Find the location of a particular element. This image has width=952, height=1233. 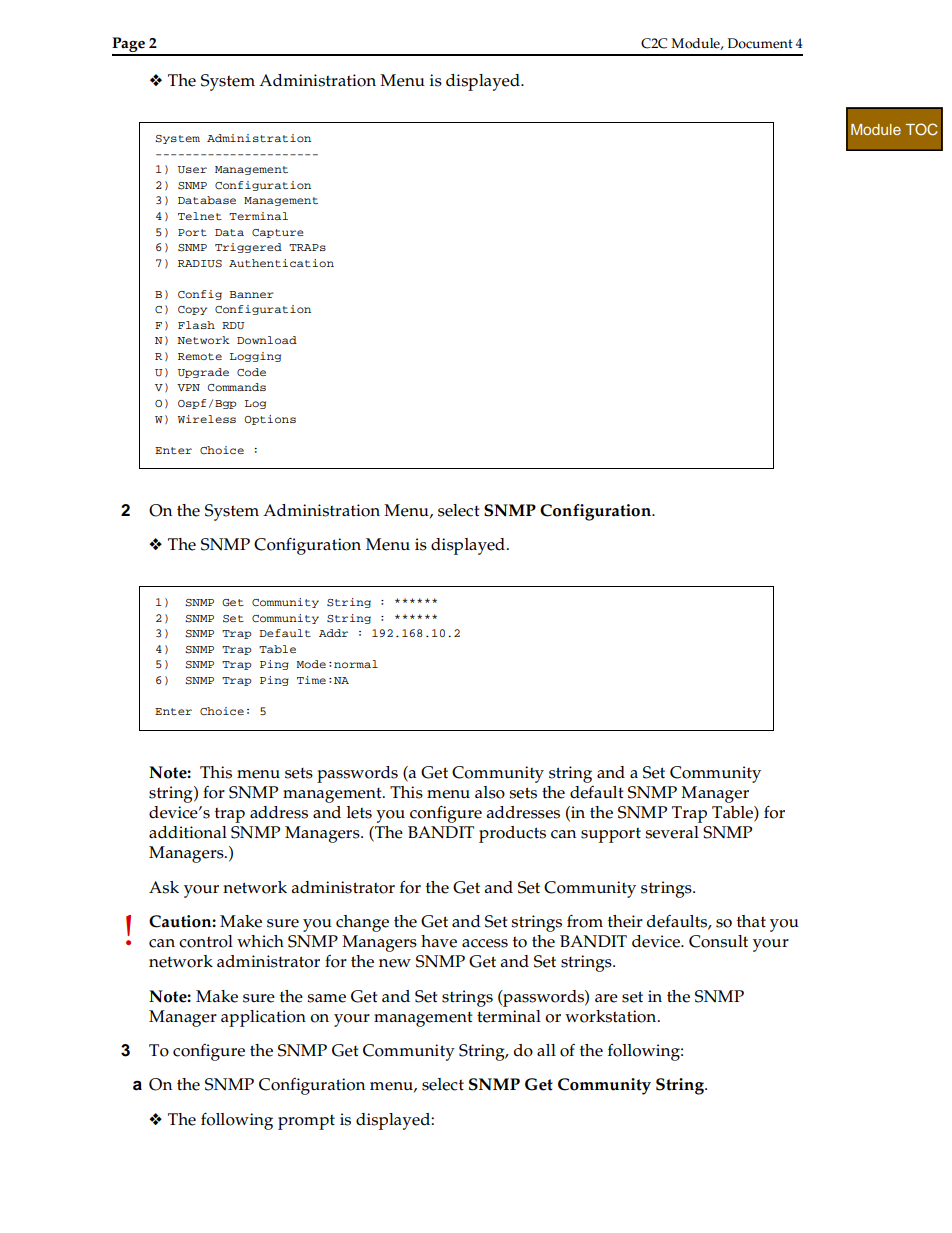

Download is located at coordinates (267, 340).
